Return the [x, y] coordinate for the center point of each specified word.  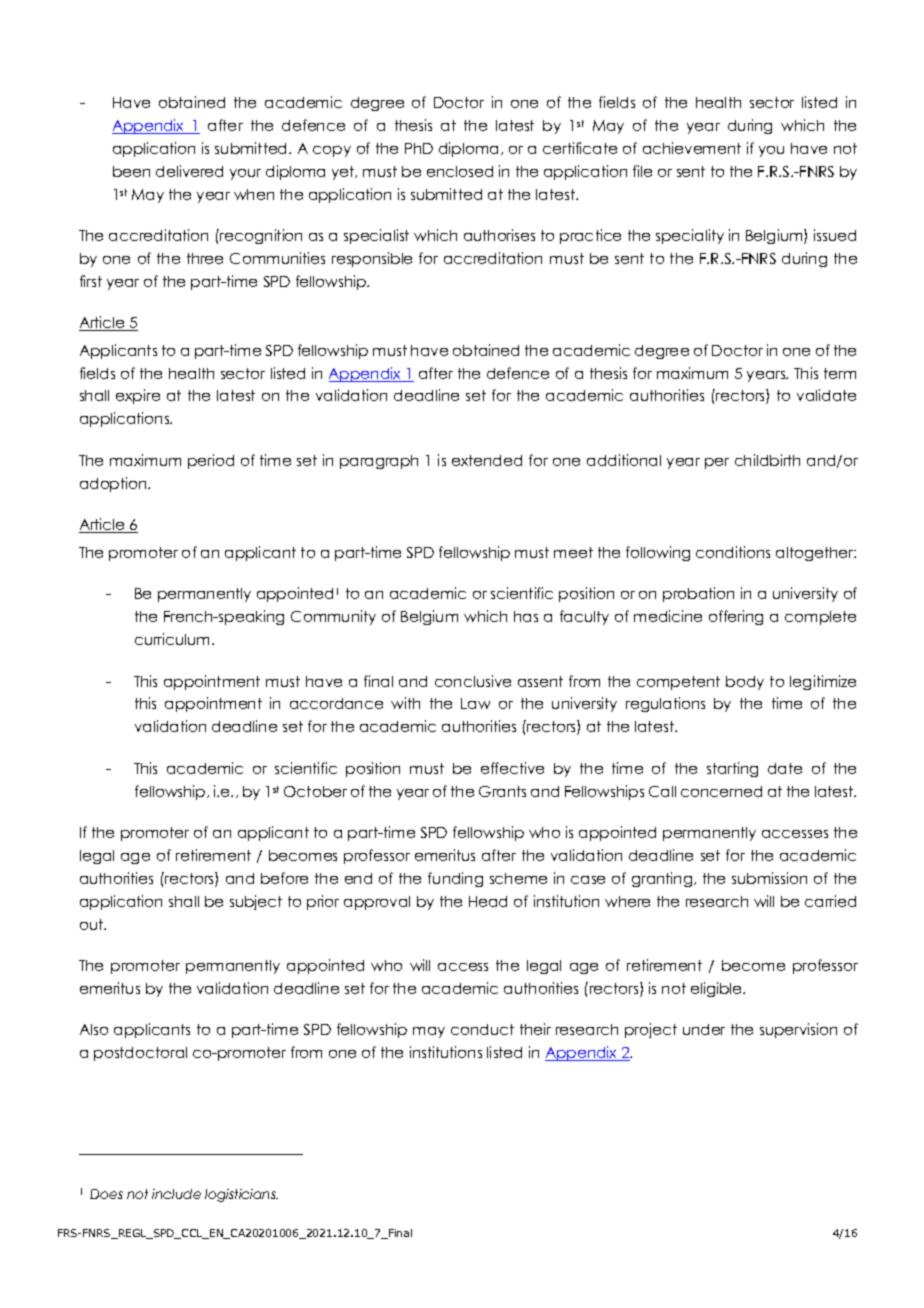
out [93, 924]
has [526, 616]
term [840, 373]
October [315, 791]
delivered [189, 171]
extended [487, 460]
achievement [692, 148]
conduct [482, 1029]
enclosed [460, 171]
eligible [717, 989]
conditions [733, 552]
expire [138, 396]
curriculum [174, 639]
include [176, 1194]
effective [512, 768]
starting [732, 769]
